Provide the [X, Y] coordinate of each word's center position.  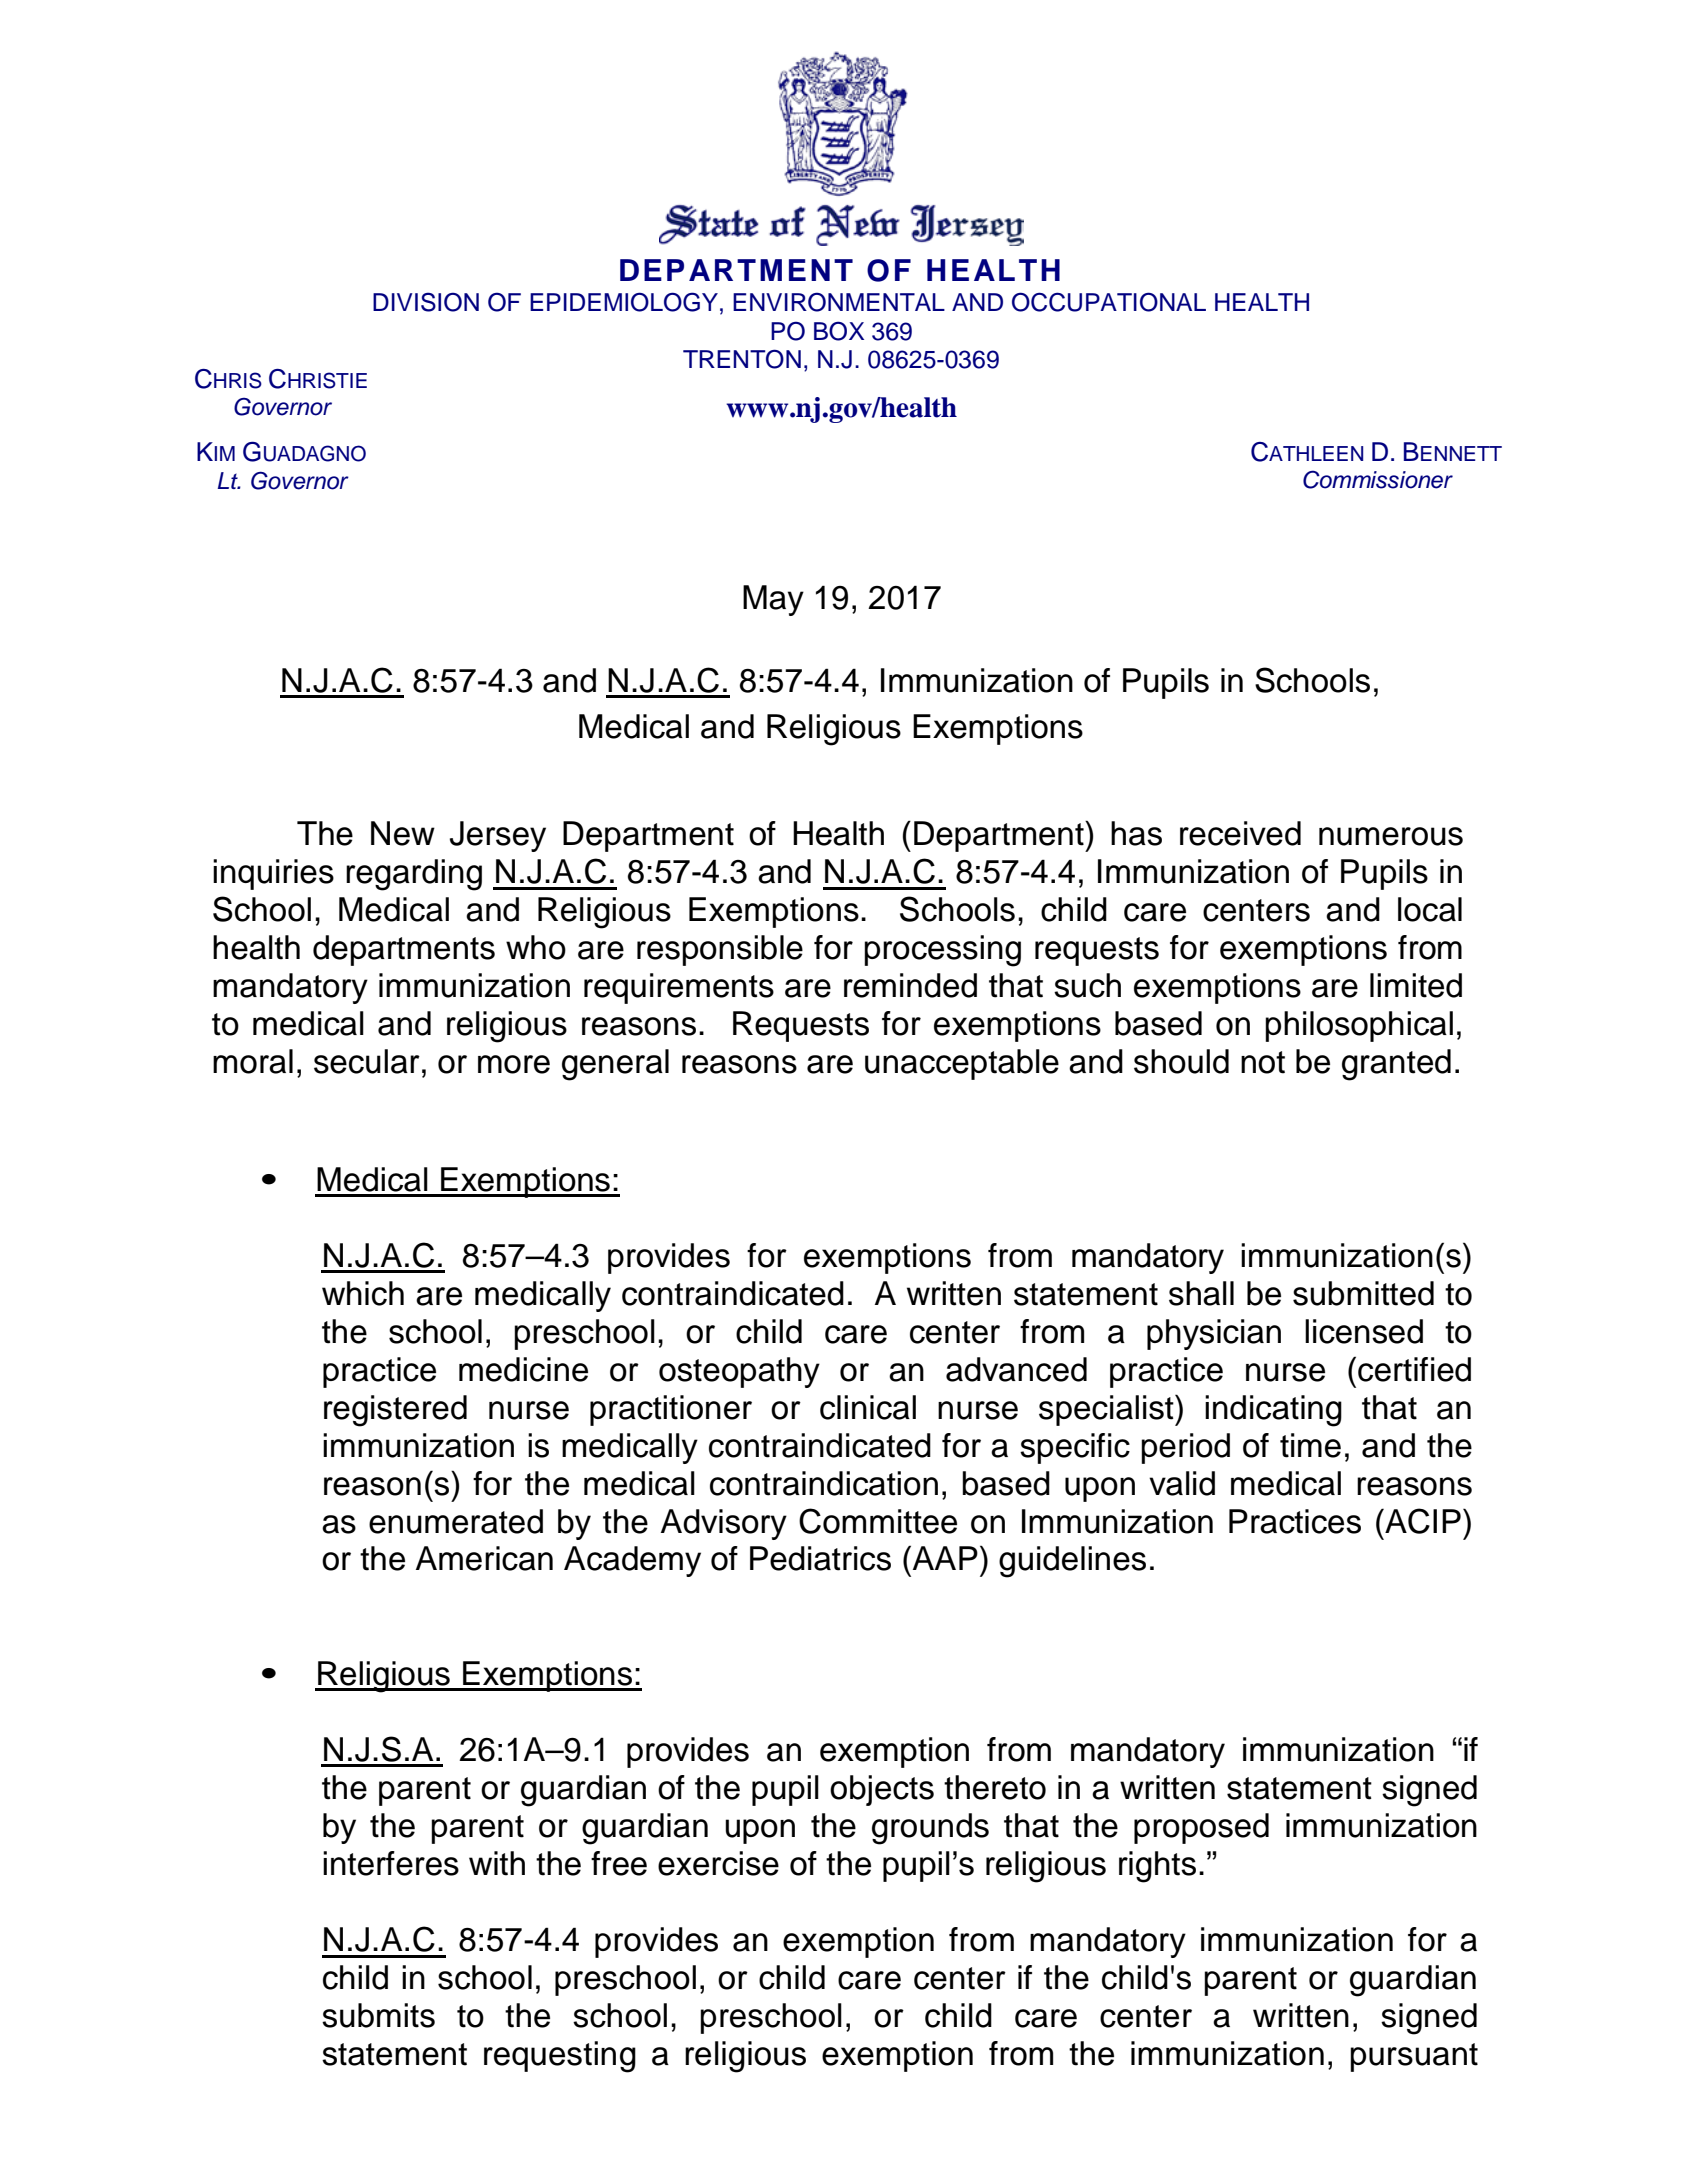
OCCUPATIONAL [1109, 302]
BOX [839, 331]
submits [378, 2015]
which [363, 1293]
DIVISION [426, 302]
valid [1182, 1483]
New [403, 833]
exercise [718, 1863]
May [773, 600]
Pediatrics [820, 1558]
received [1240, 833]
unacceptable [962, 1064]
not [1263, 1062]
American [484, 1558]
